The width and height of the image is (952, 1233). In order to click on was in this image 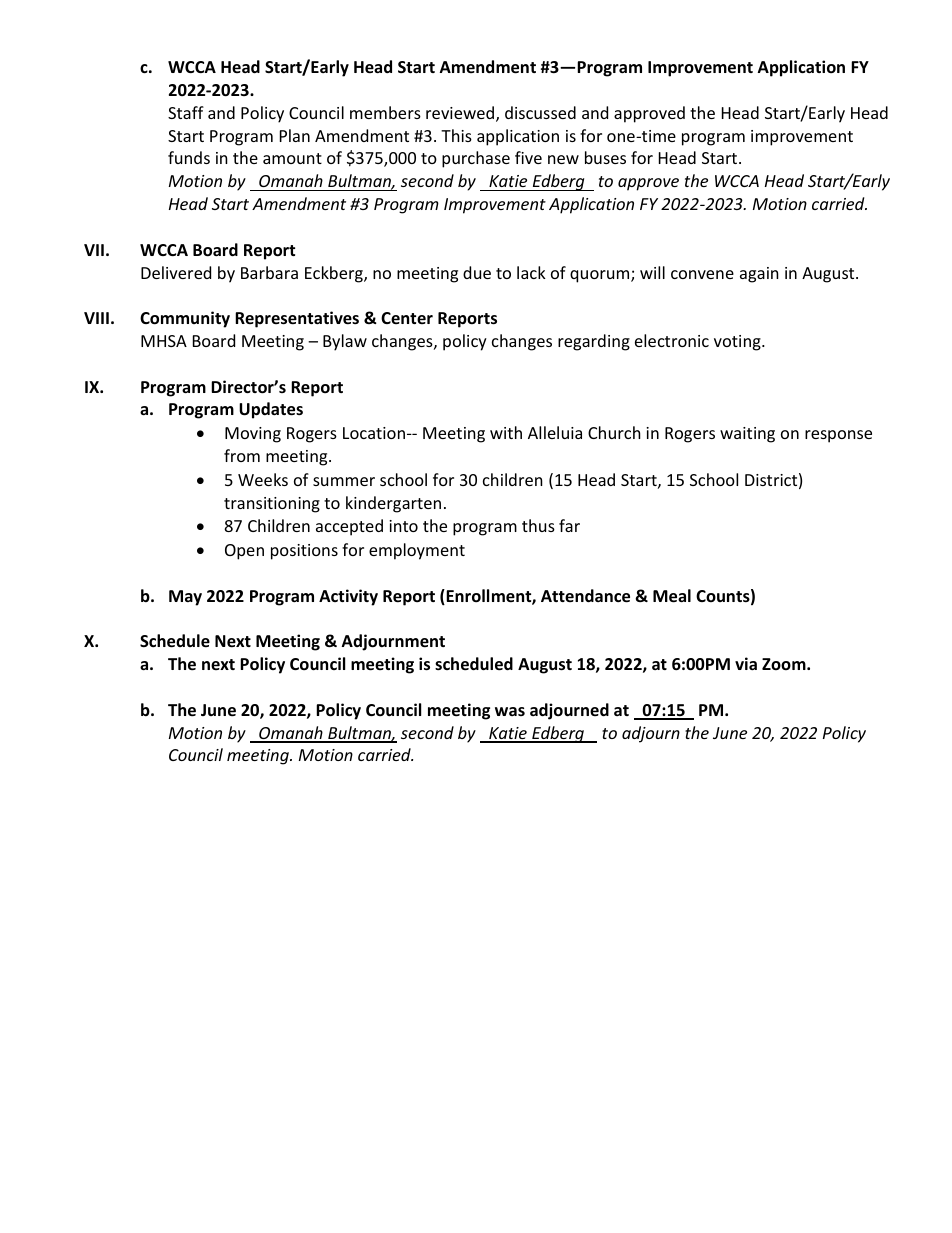, I will do `click(510, 711)`.
